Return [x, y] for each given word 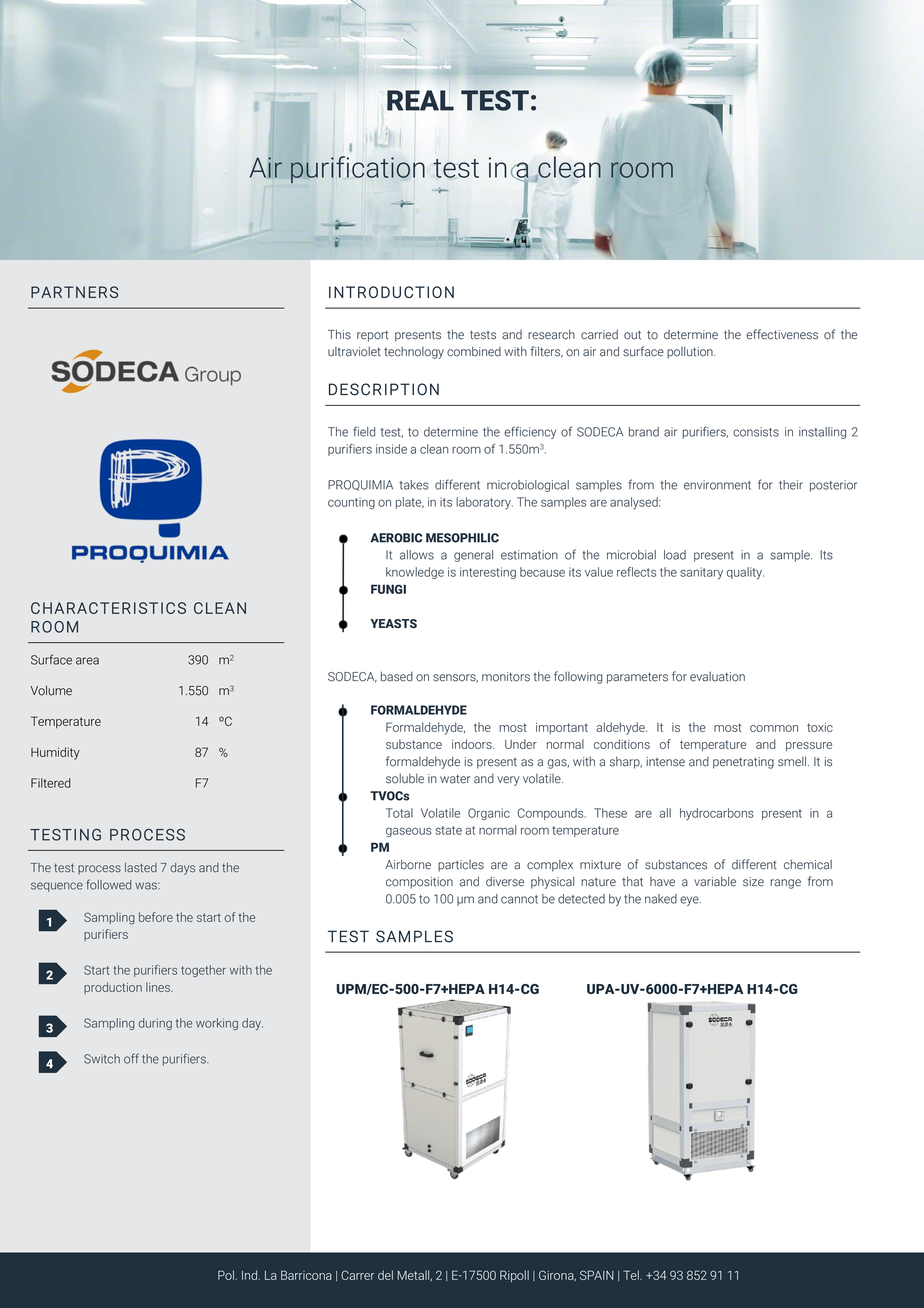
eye [690, 901]
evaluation [717, 677]
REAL [420, 100]
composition [419, 883]
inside [391, 449]
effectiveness [782, 334]
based [397, 676]
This [339, 334]
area [87, 661]
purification [358, 169]
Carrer [357, 1275]
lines [159, 987]
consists [756, 432]
